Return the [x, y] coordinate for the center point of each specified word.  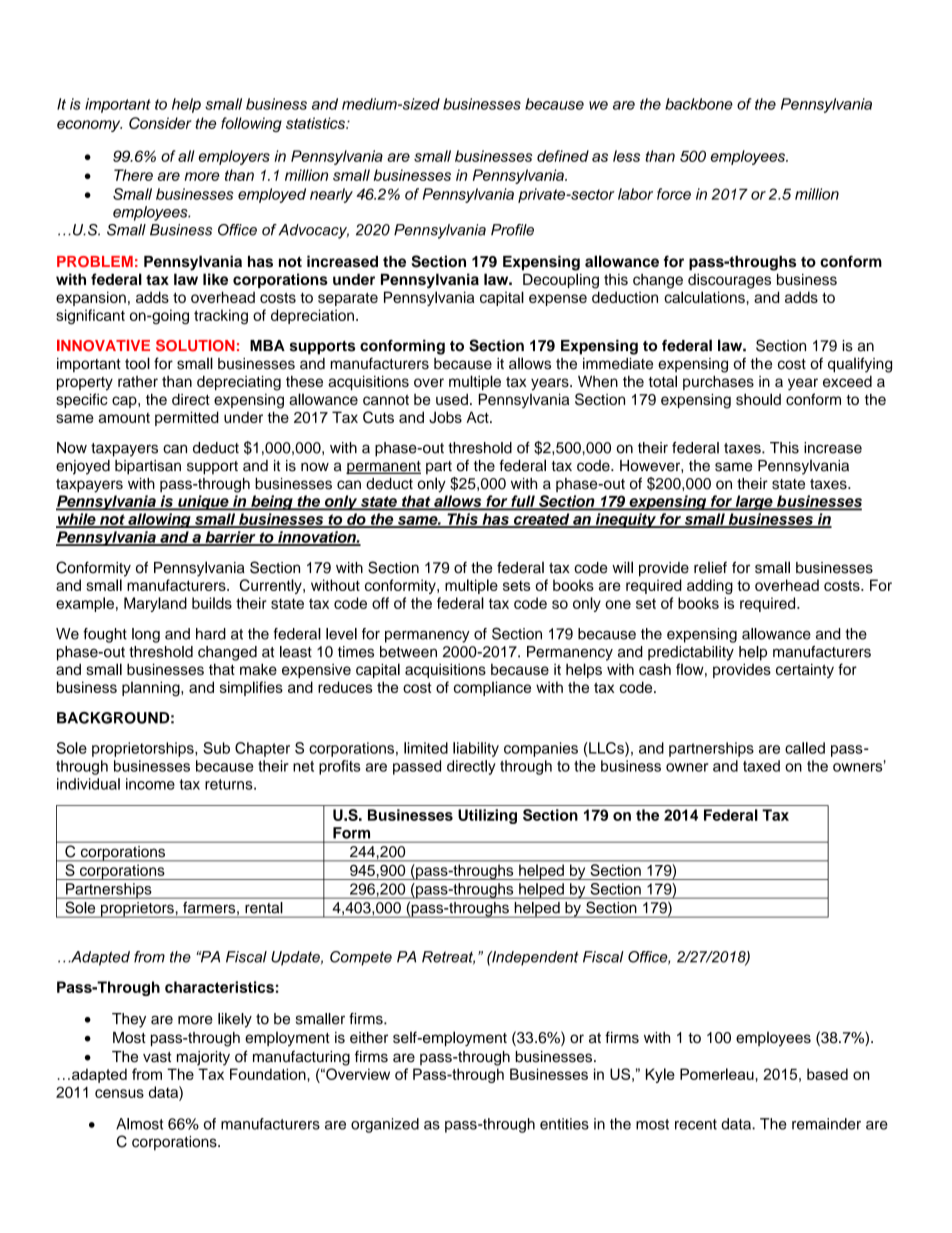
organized [385, 1125]
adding [710, 587]
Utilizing [487, 816]
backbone [699, 104]
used [452, 399]
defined [563, 156]
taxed [761, 766]
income [150, 784]
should [758, 399]
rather [138, 381]
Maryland [155, 604]
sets [516, 586]
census [119, 1093]
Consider [160, 123]
